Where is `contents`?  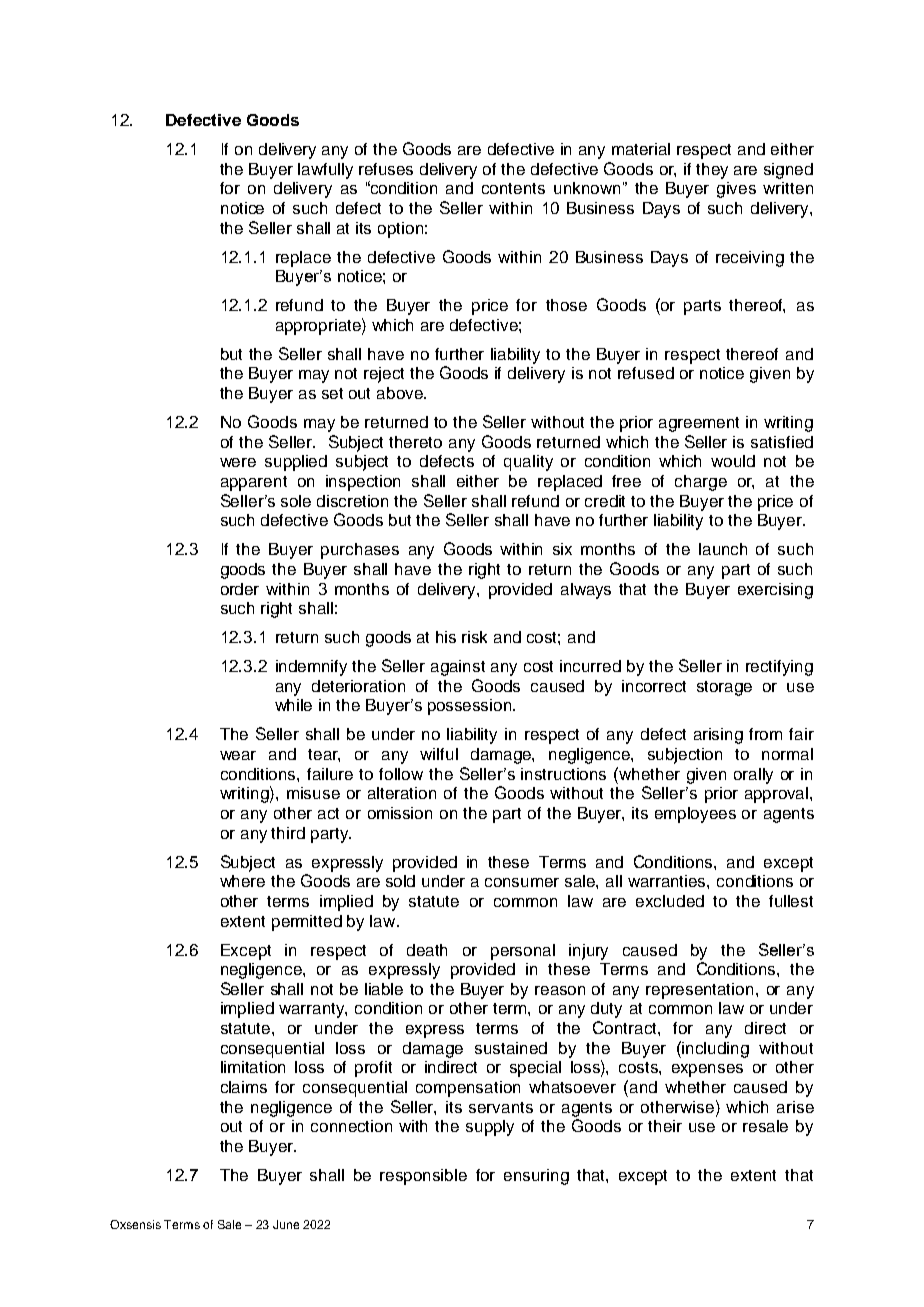
contents is located at coordinates (513, 188).
